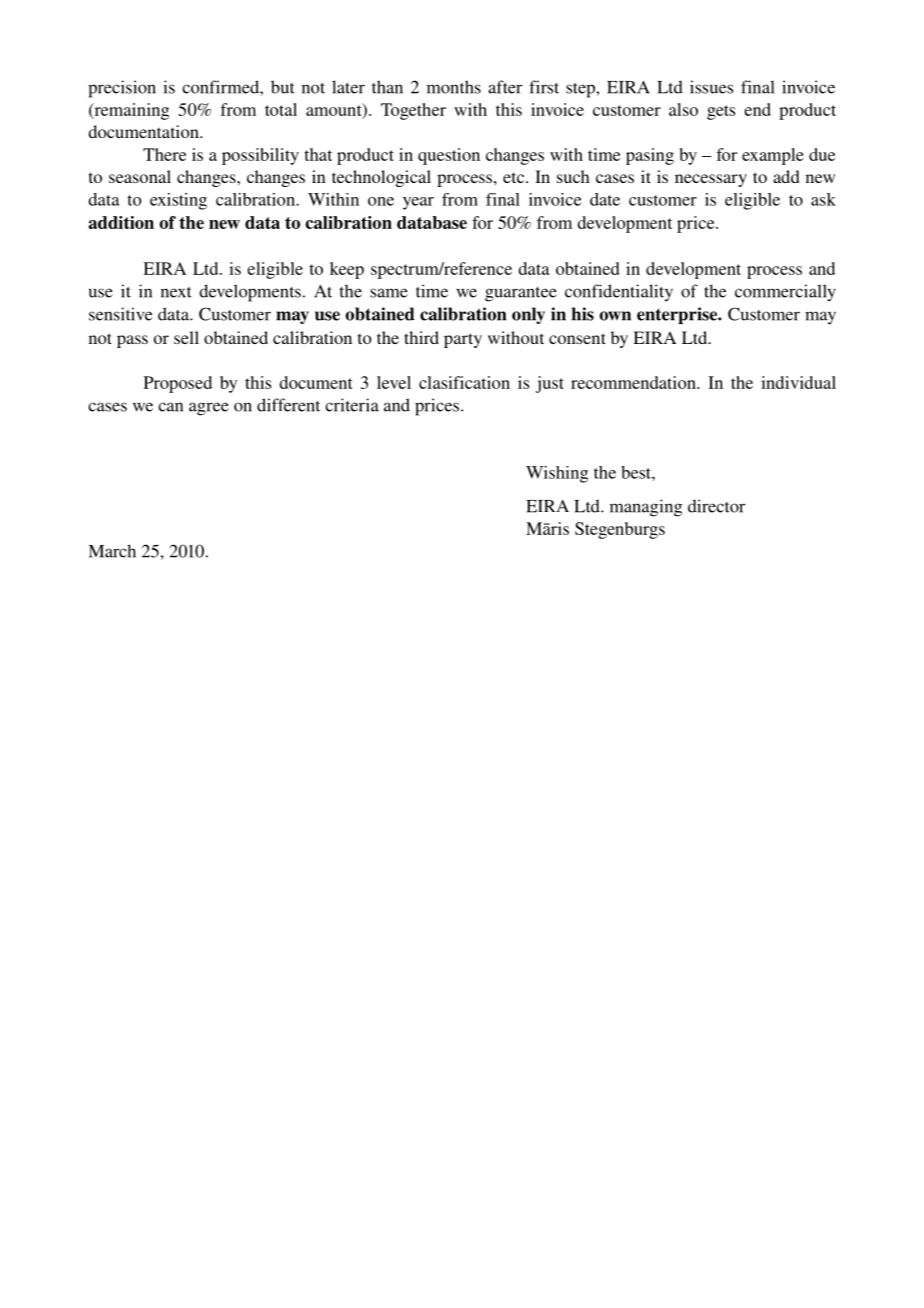 The height and width of the screenshot is (1308, 924). What do you see at coordinates (112, 551) in the screenshot?
I see `March` at bounding box center [112, 551].
